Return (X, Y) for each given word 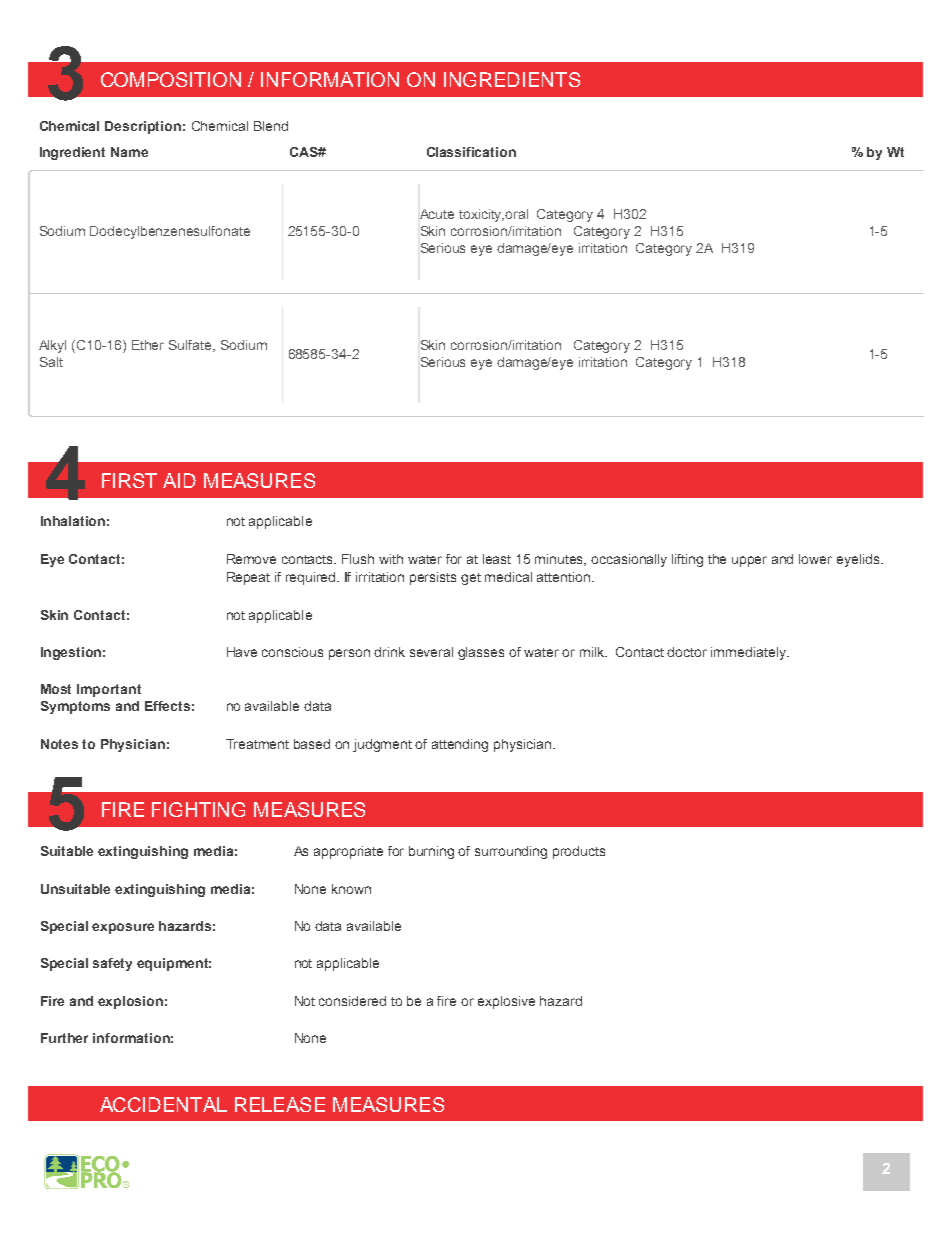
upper (749, 561)
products (579, 852)
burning (431, 852)
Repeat (248, 578)
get (471, 579)
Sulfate (191, 346)
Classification (471, 152)
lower (815, 559)
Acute (437, 214)
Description (143, 127)
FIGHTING (198, 809)
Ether (148, 345)
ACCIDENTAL (163, 1104)
